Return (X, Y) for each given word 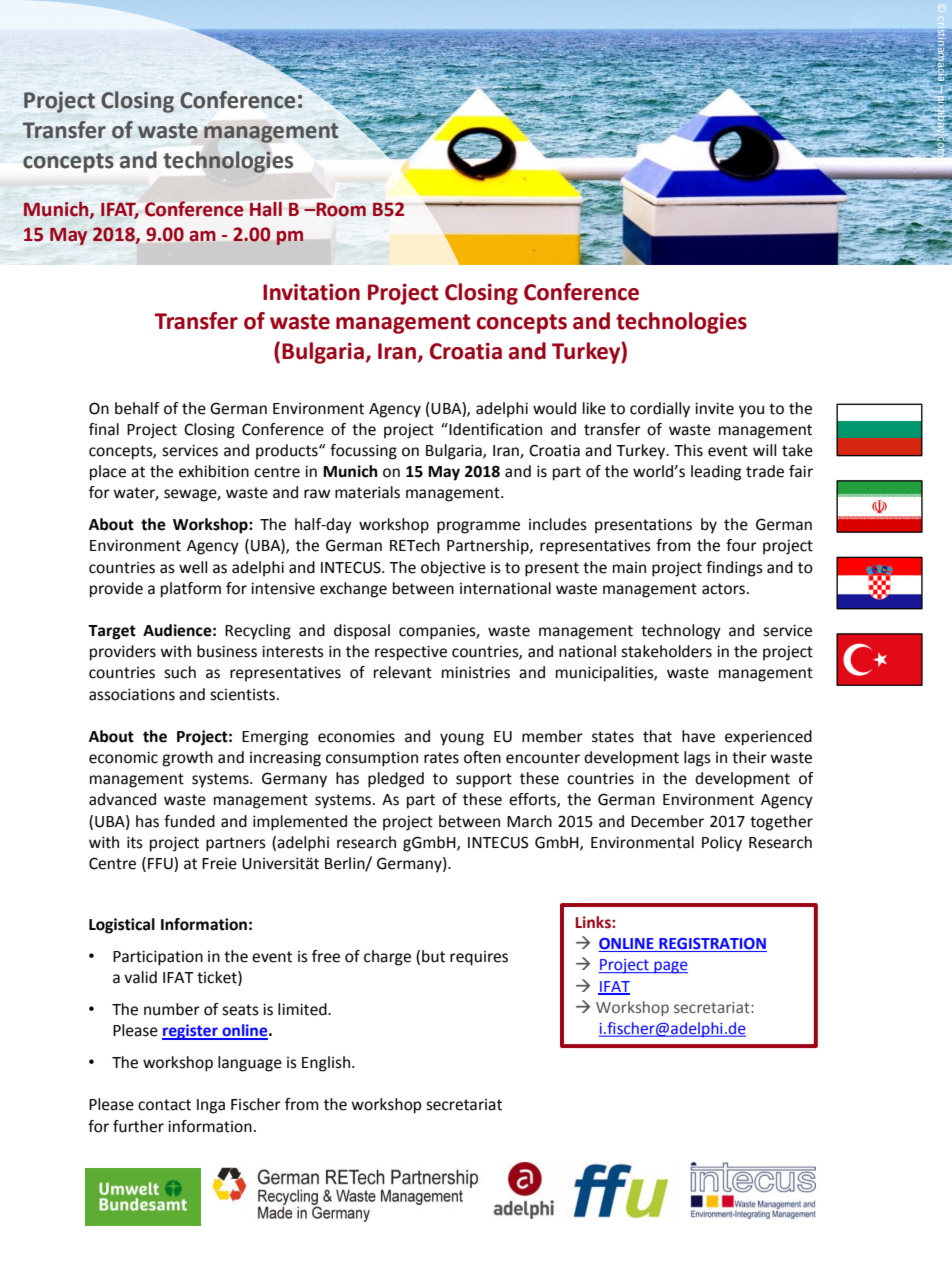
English (326, 1064)
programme (478, 527)
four (741, 545)
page (670, 967)
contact (164, 1105)
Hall (266, 209)
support (484, 780)
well (193, 567)
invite (714, 408)
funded (189, 821)
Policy (722, 844)
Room (340, 210)
